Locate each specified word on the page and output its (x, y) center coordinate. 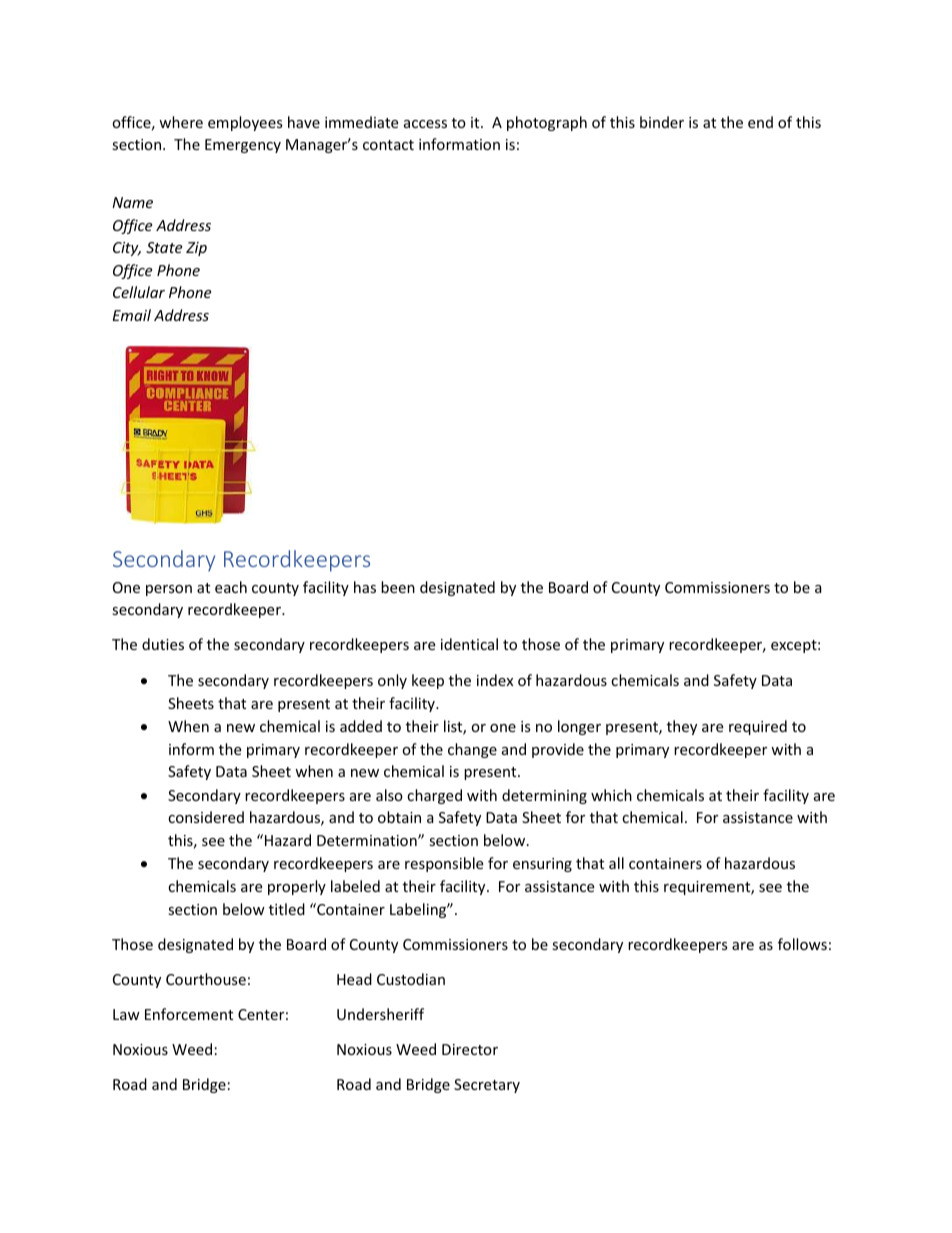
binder (662, 122)
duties (163, 644)
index (495, 680)
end (760, 122)
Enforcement (189, 1014)
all (616, 863)
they (682, 727)
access (425, 124)
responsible (444, 864)
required (758, 727)
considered (206, 817)
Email (132, 315)
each (231, 587)
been (398, 587)
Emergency (243, 146)
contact (388, 145)
